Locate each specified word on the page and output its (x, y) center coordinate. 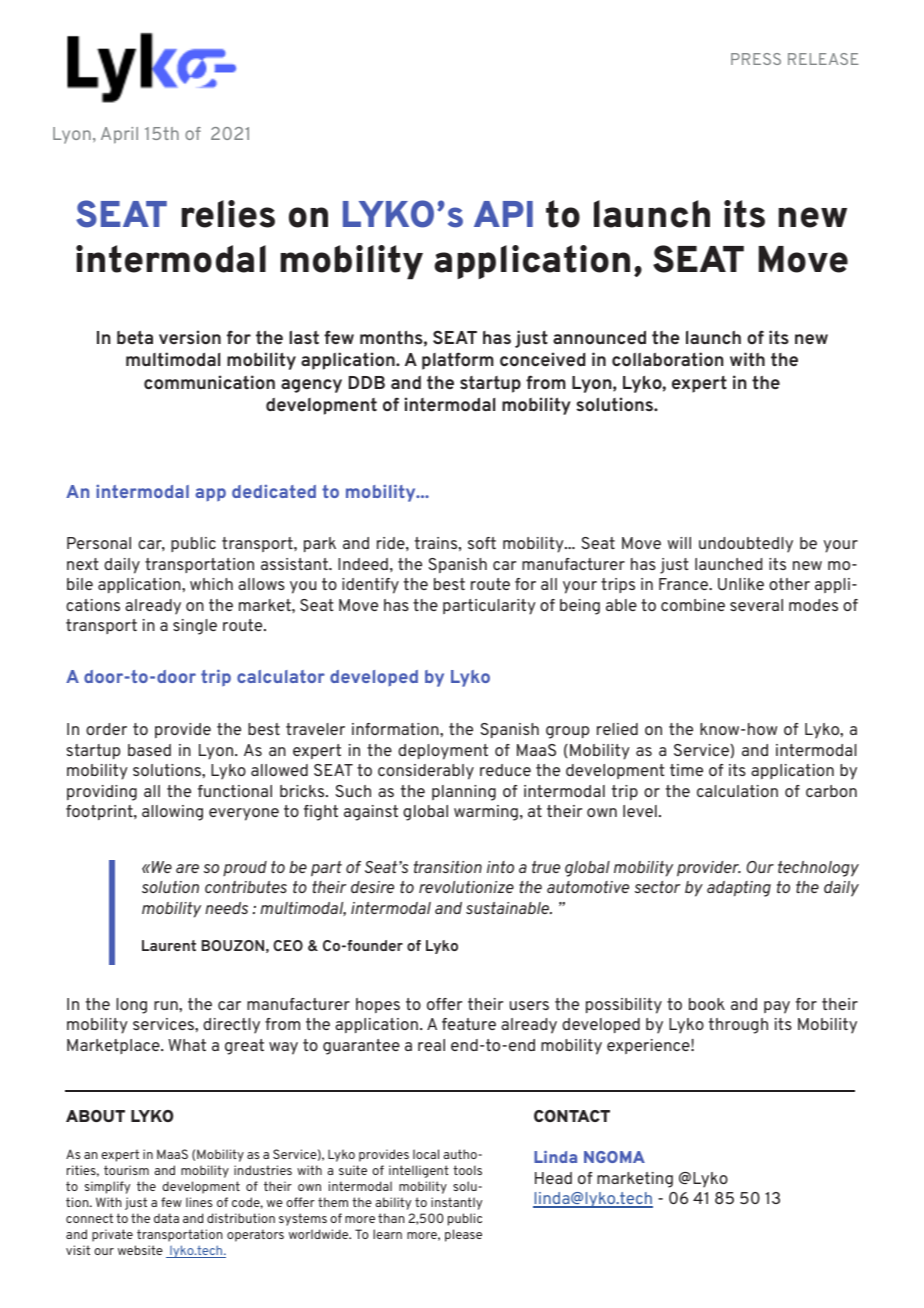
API (503, 214)
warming (486, 813)
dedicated (274, 491)
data (166, 1218)
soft (482, 543)
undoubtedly (746, 545)
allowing (172, 813)
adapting (739, 889)
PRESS (756, 59)
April (119, 135)
